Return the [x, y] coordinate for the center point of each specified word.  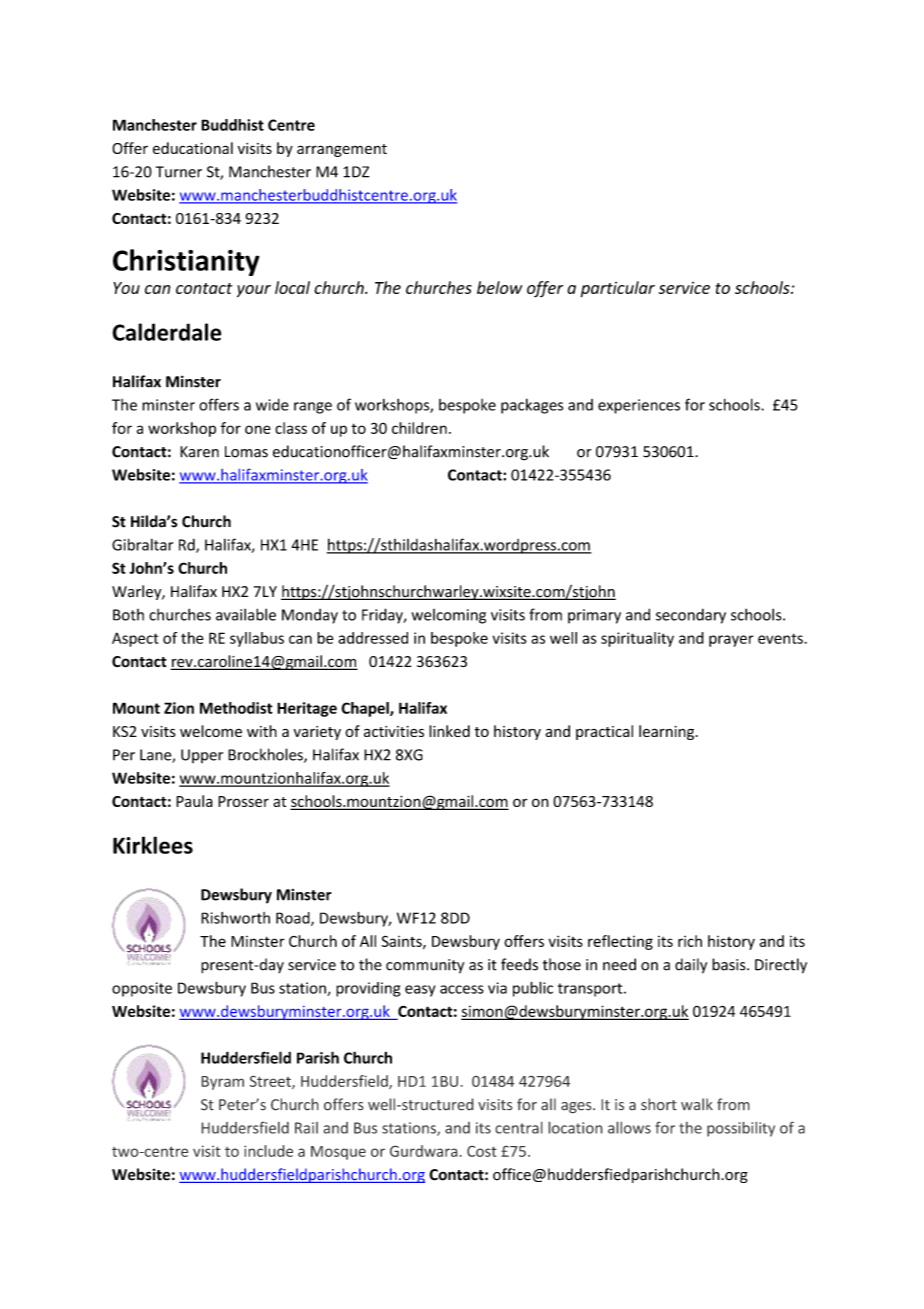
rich [690, 941]
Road [294, 919]
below [499, 287]
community [425, 966]
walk [697, 1104]
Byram [222, 1083]
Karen [199, 452]
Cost [482, 1151]
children [419, 428]
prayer [731, 641]
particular [618, 289]
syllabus [257, 639]
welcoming [449, 616]
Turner [179, 172]
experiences [639, 406]
